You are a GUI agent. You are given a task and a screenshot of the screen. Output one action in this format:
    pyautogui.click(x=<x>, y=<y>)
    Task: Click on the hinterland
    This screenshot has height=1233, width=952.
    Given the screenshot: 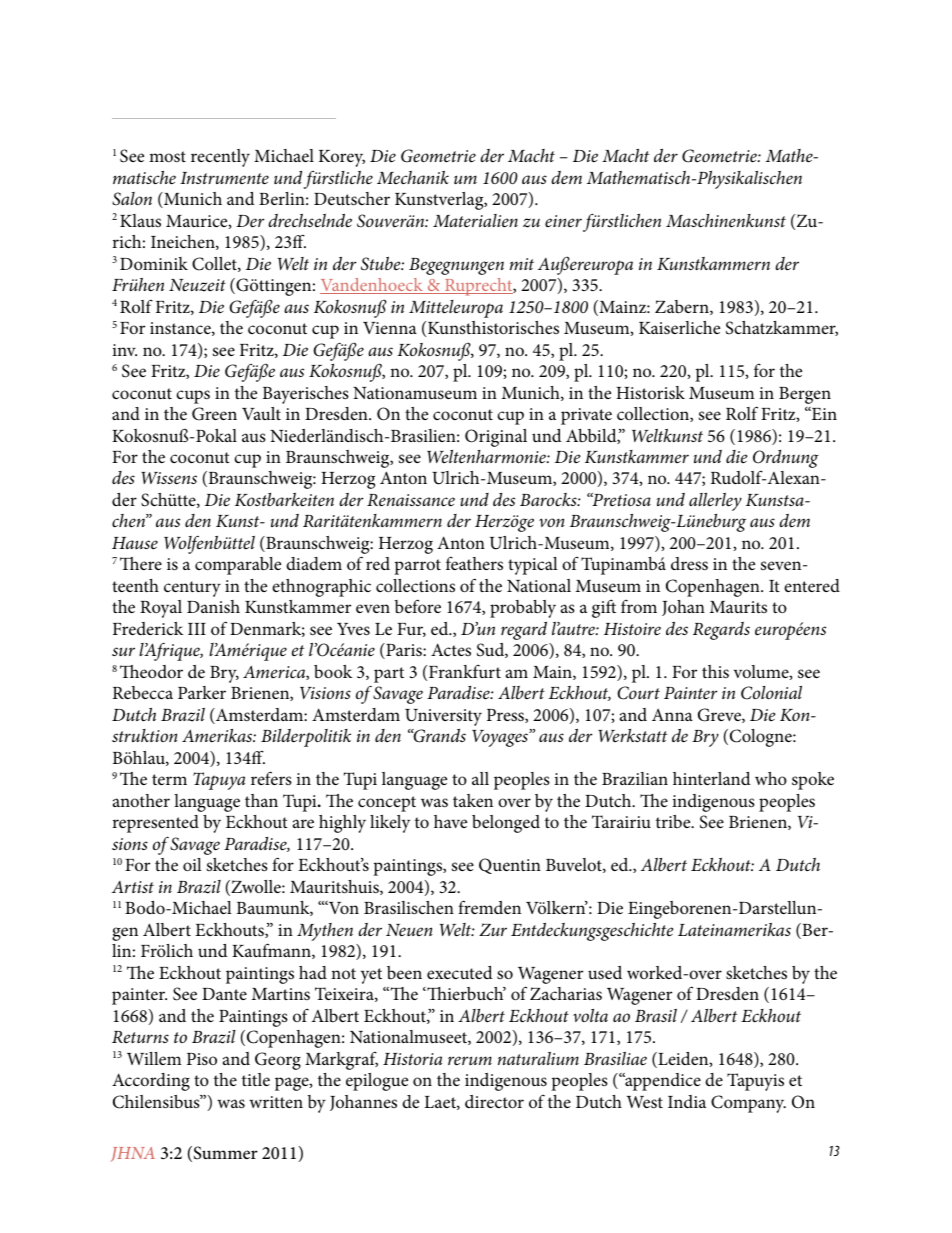 What is the action you would take?
    pyautogui.click(x=712, y=778)
